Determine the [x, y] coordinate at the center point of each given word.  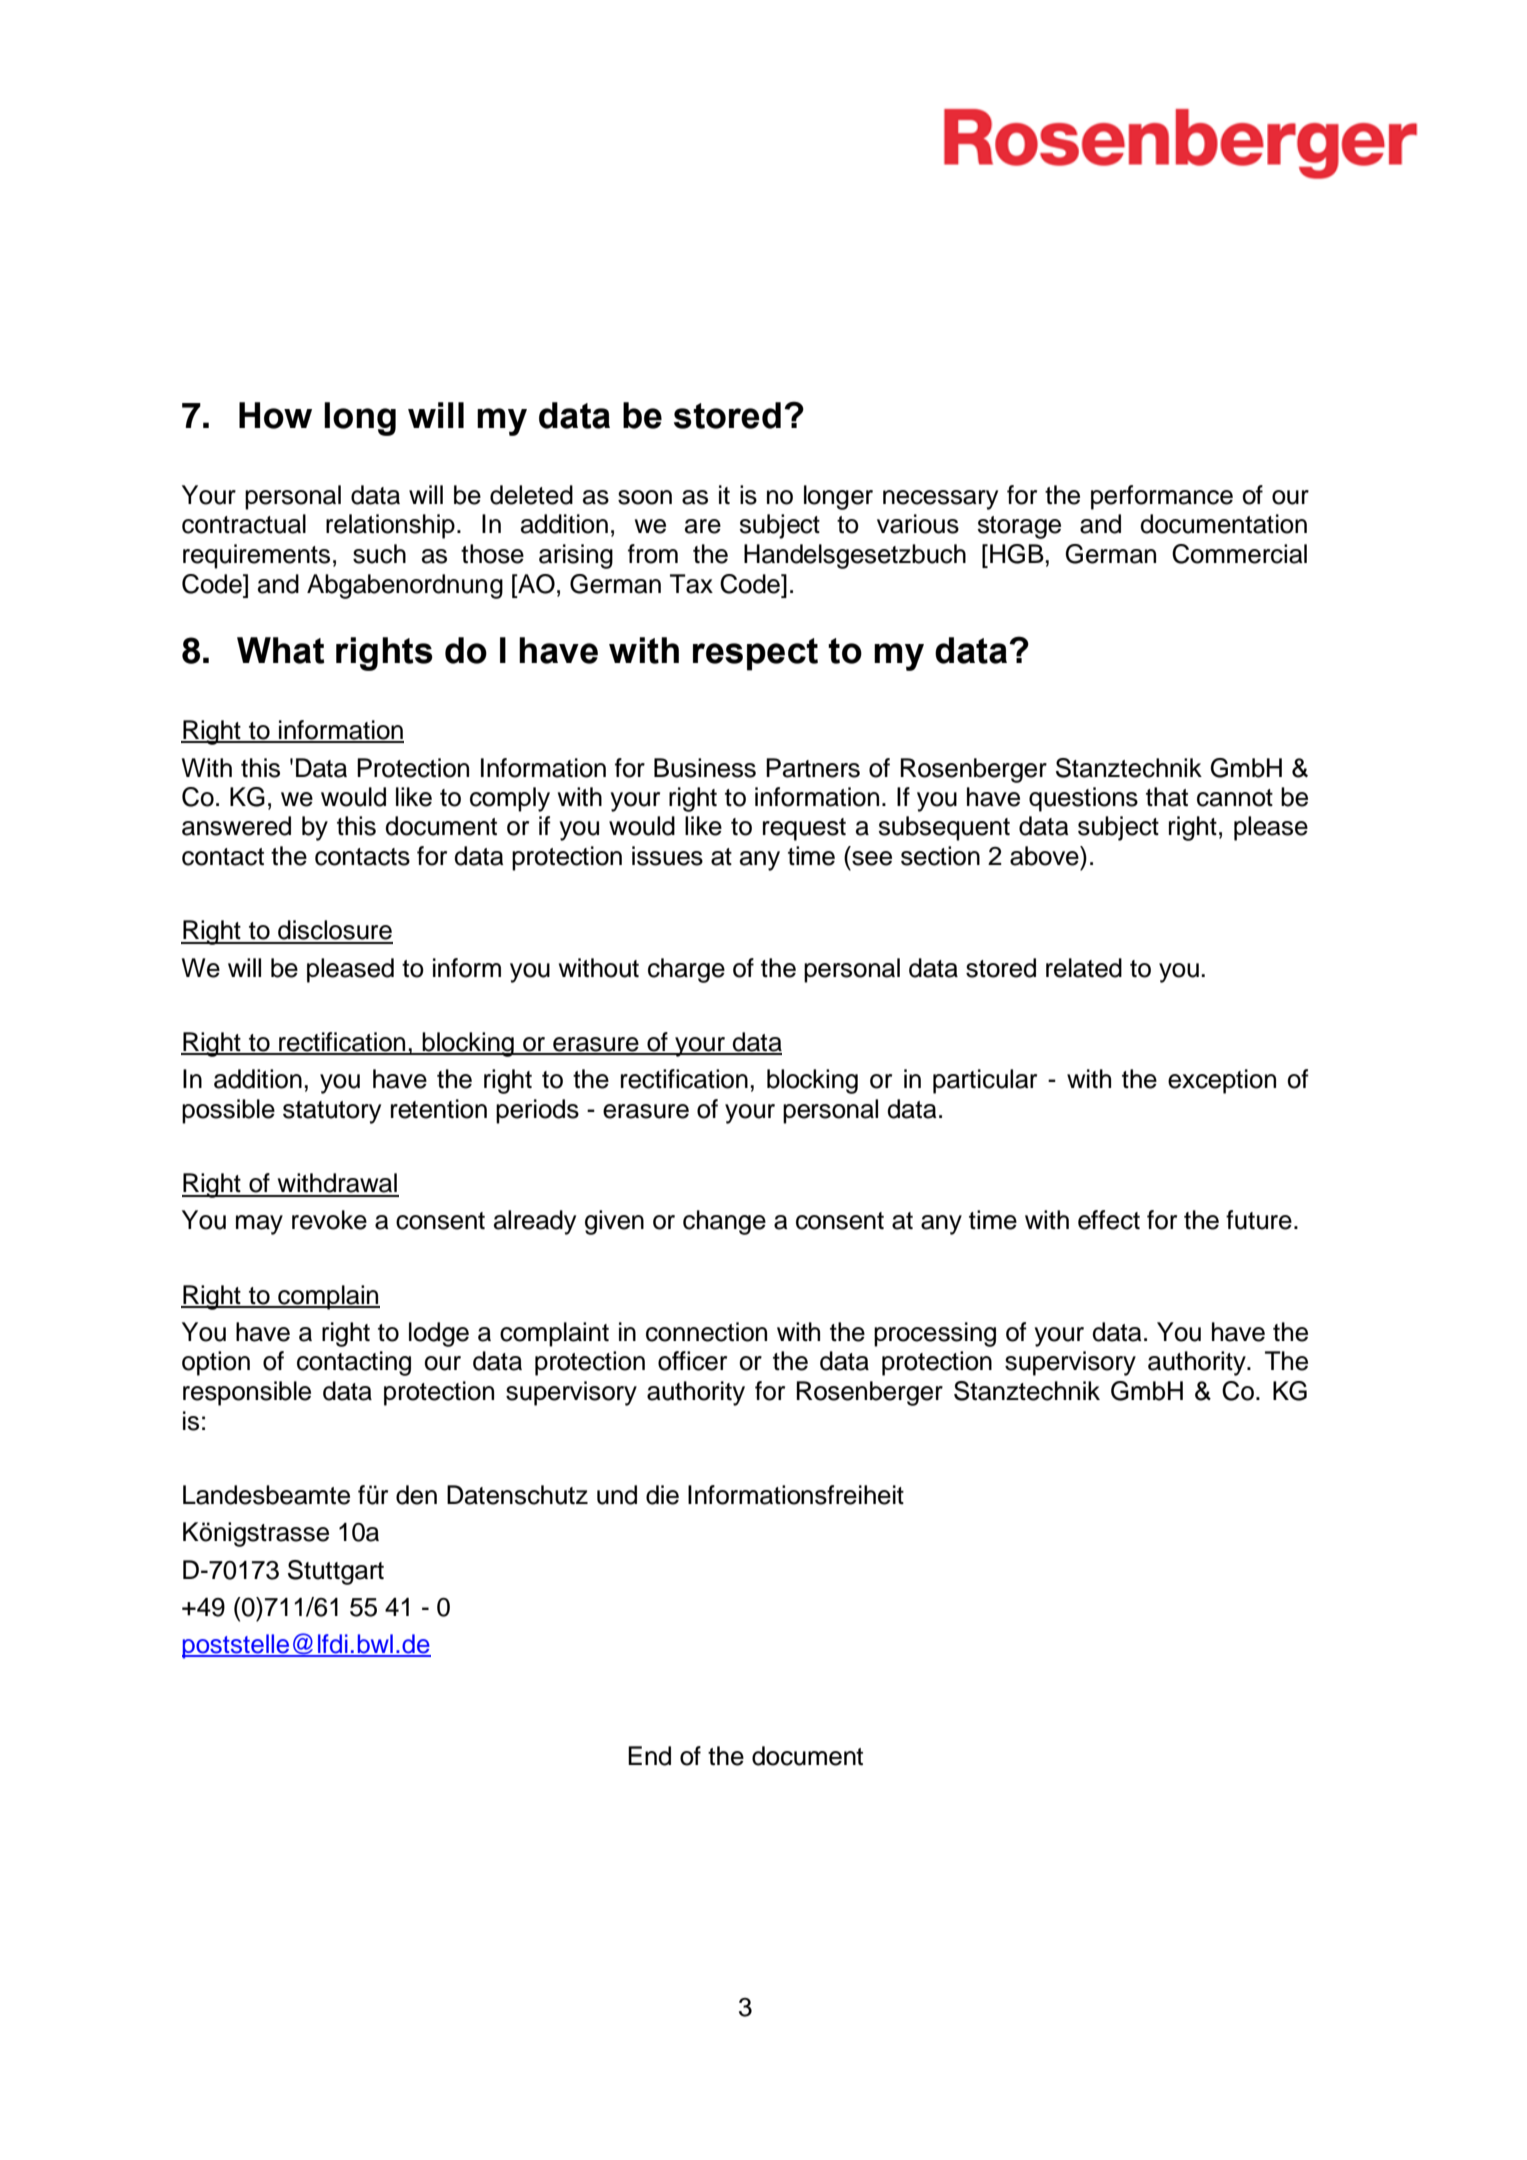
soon [645, 497]
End [649, 1756]
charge [686, 970]
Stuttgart [336, 1572]
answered [236, 826]
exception [1222, 1081]
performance [1162, 497]
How [275, 415]
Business [705, 768]
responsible [247, 1393]
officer [692, 1361]
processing [935, 1334]
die [662, 1495]
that [1167, 797]
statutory [332, 1112]
